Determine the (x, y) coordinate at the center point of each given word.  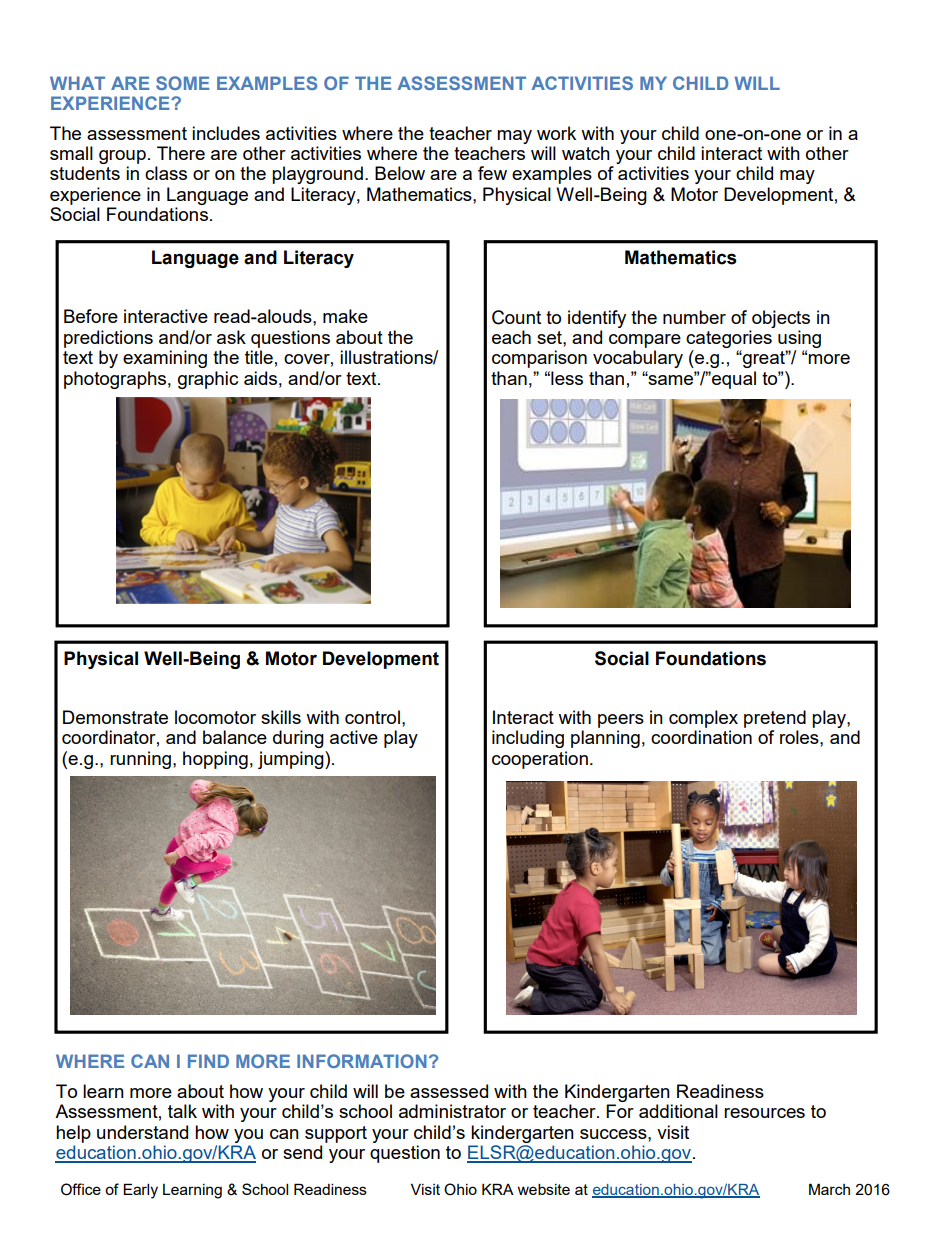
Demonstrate (115, 717)
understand (142, 1132)
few (492, 173)
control (372, 717)
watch (586, 153)
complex (703, 719)
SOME (182, 83)
